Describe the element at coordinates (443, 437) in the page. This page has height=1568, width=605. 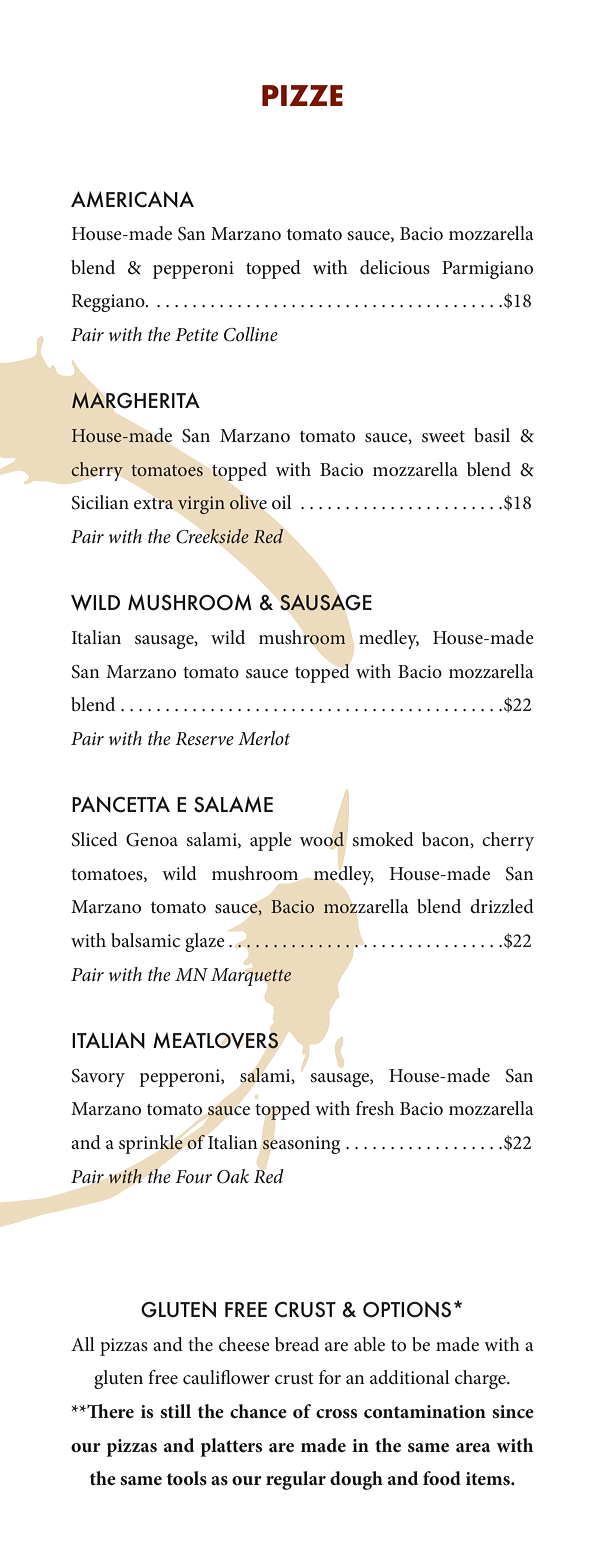
I see `sweet` at that location.
